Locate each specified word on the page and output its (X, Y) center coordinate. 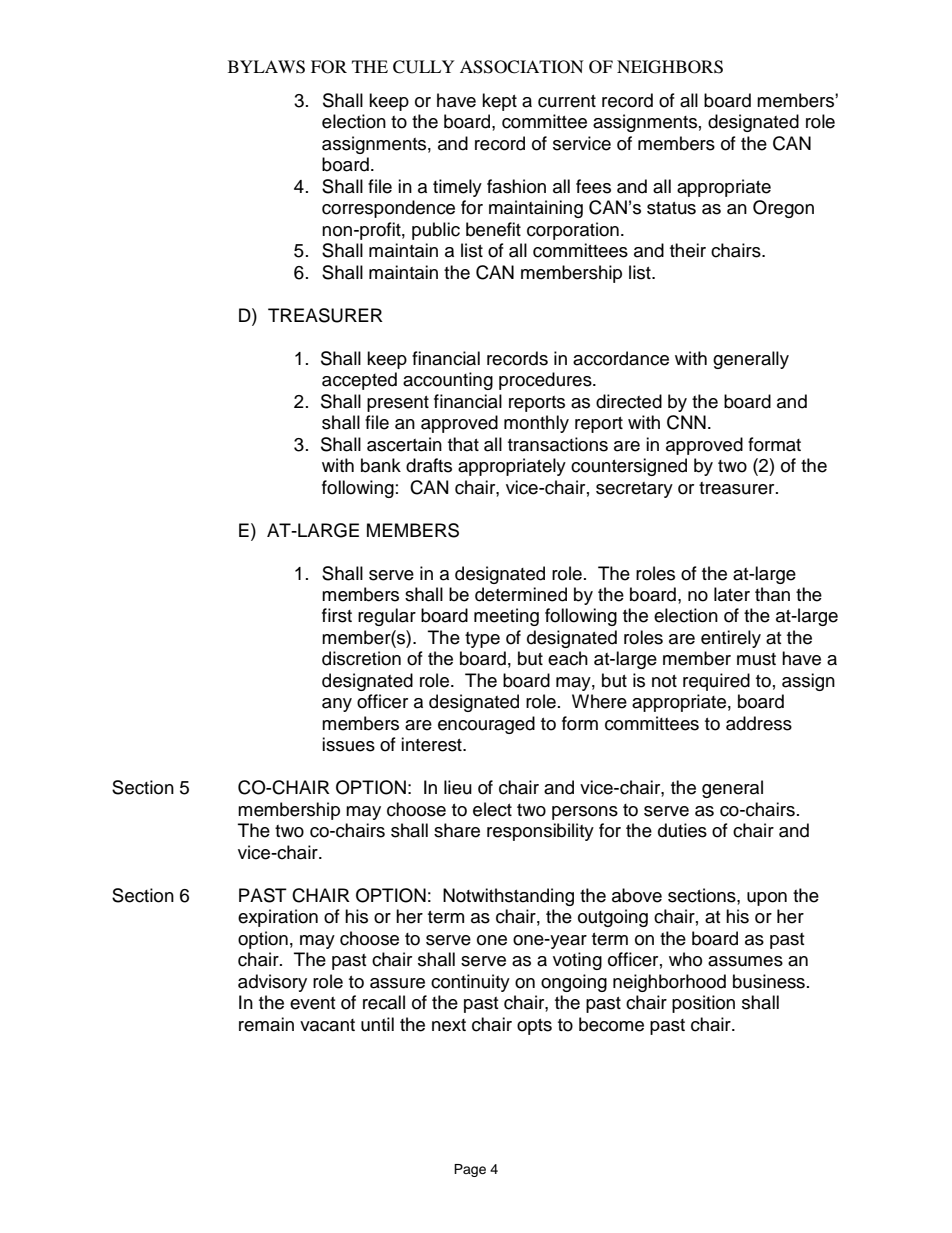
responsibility (540, 832)
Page (470, 1170)
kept (499, 102)
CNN (686, 422)
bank (381, 465)
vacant (327, 1025)
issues (348, 744)
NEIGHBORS (670, 67)
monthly (536, 424)
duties (682, 830)
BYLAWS (266, 67)
